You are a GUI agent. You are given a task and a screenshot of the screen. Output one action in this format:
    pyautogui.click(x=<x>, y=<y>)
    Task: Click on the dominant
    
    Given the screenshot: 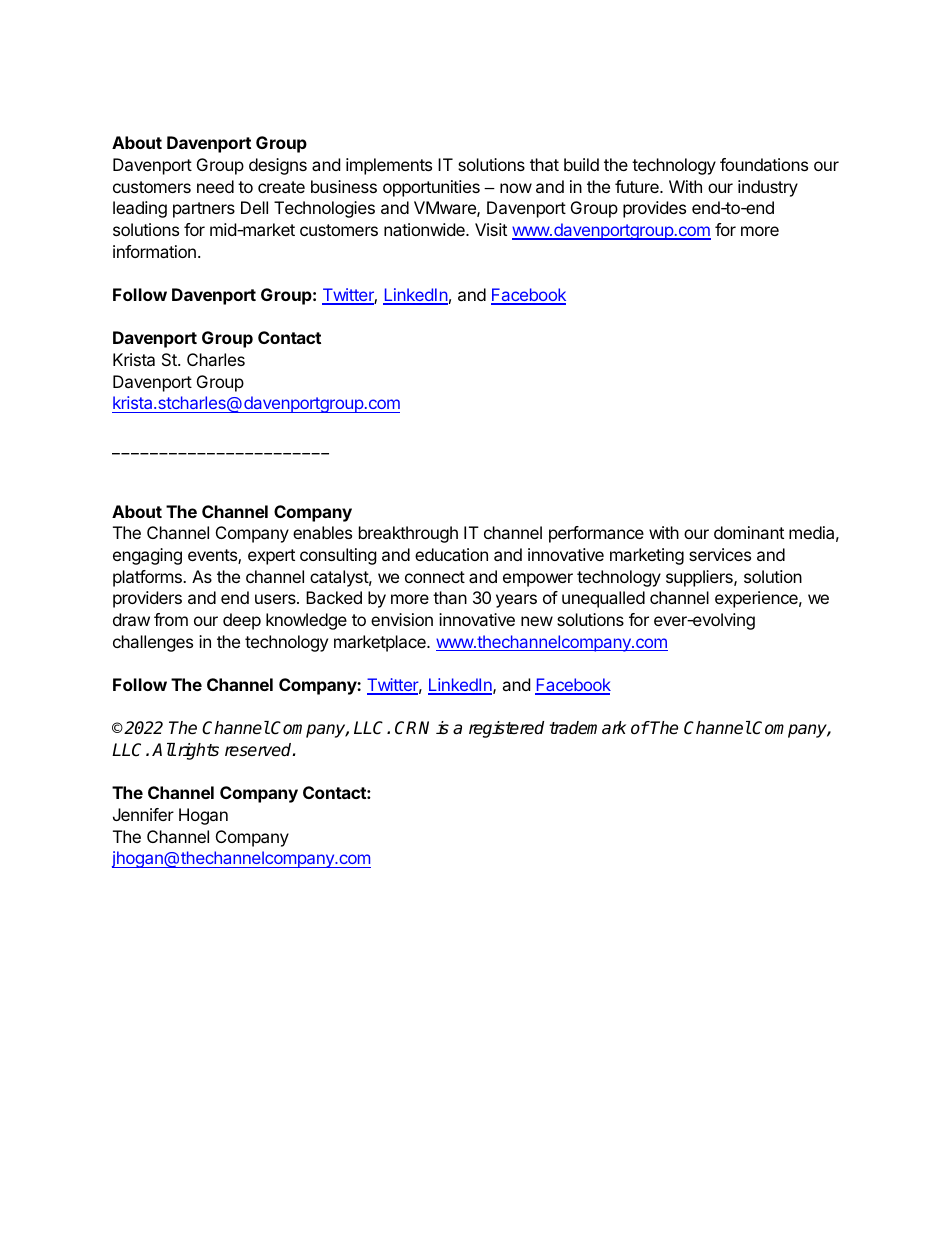 What is the action you would take?
    pyautogui.click(x=749, y=532)
